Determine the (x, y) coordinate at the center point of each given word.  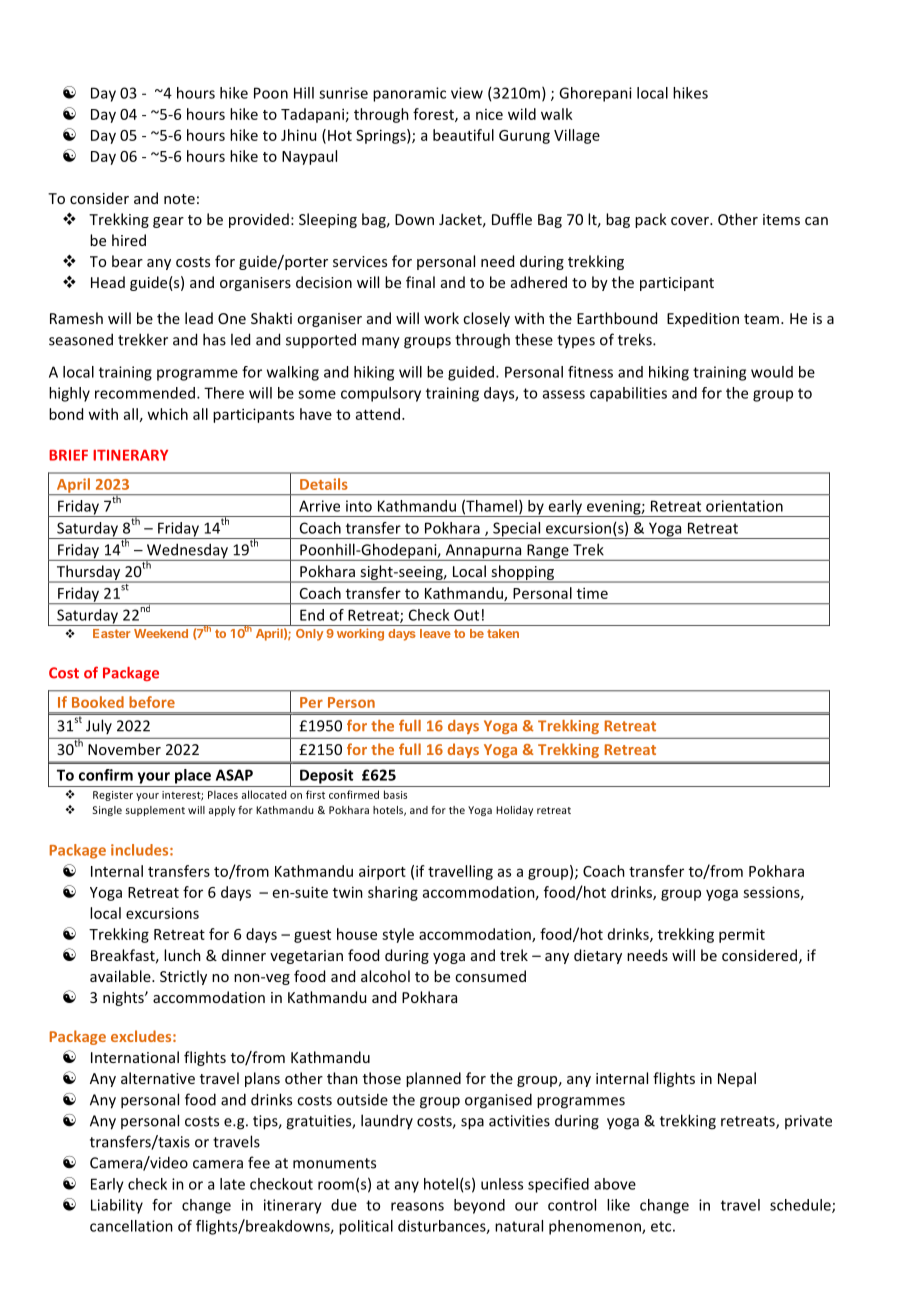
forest (434, 115)
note (179, 199)
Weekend (161, 633)
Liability (117, 1206)
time (592, 593)
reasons (417, 1206)
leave (435, 633)
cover (691, 221)
